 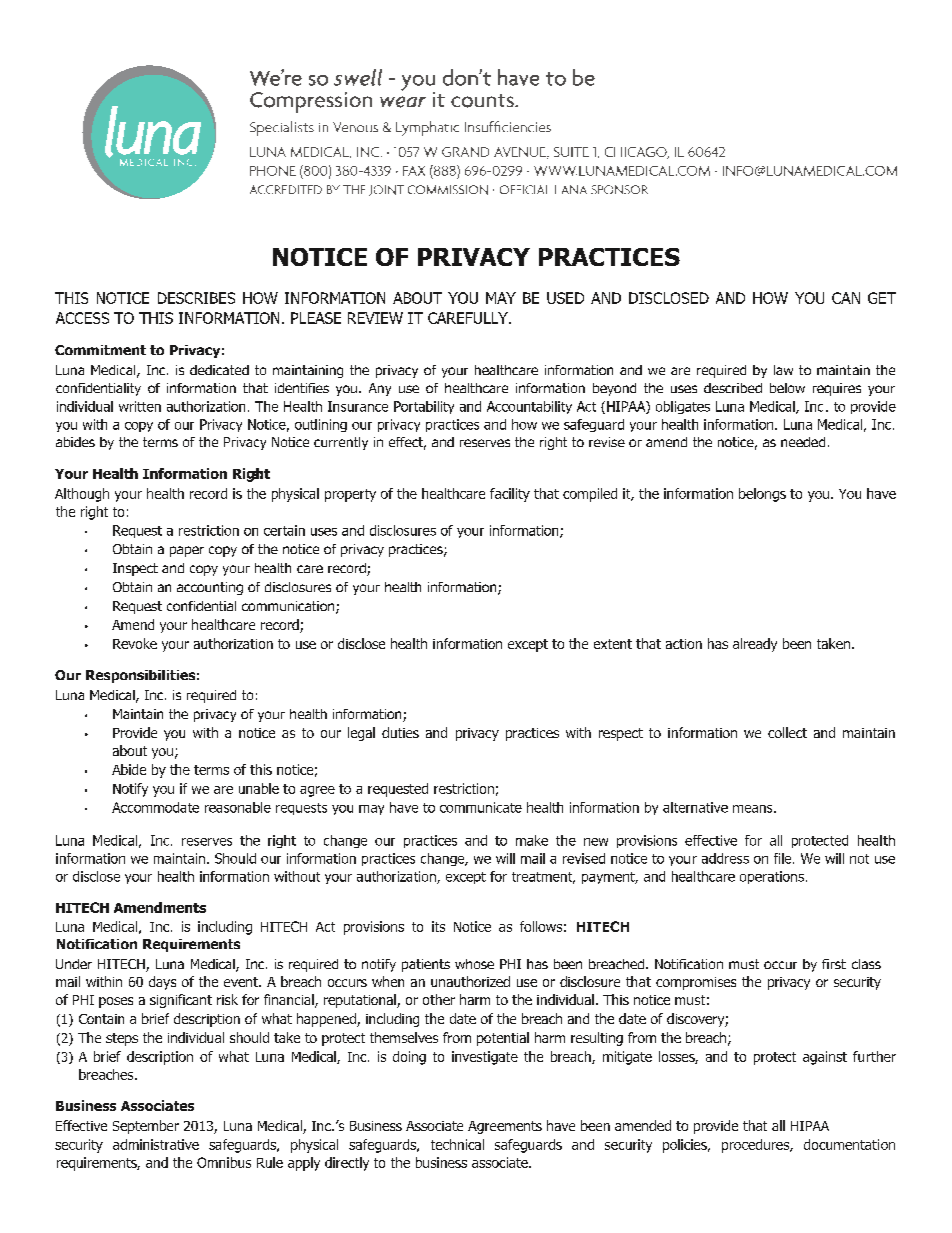 I want to click on law, so click(x=783, y=370).
